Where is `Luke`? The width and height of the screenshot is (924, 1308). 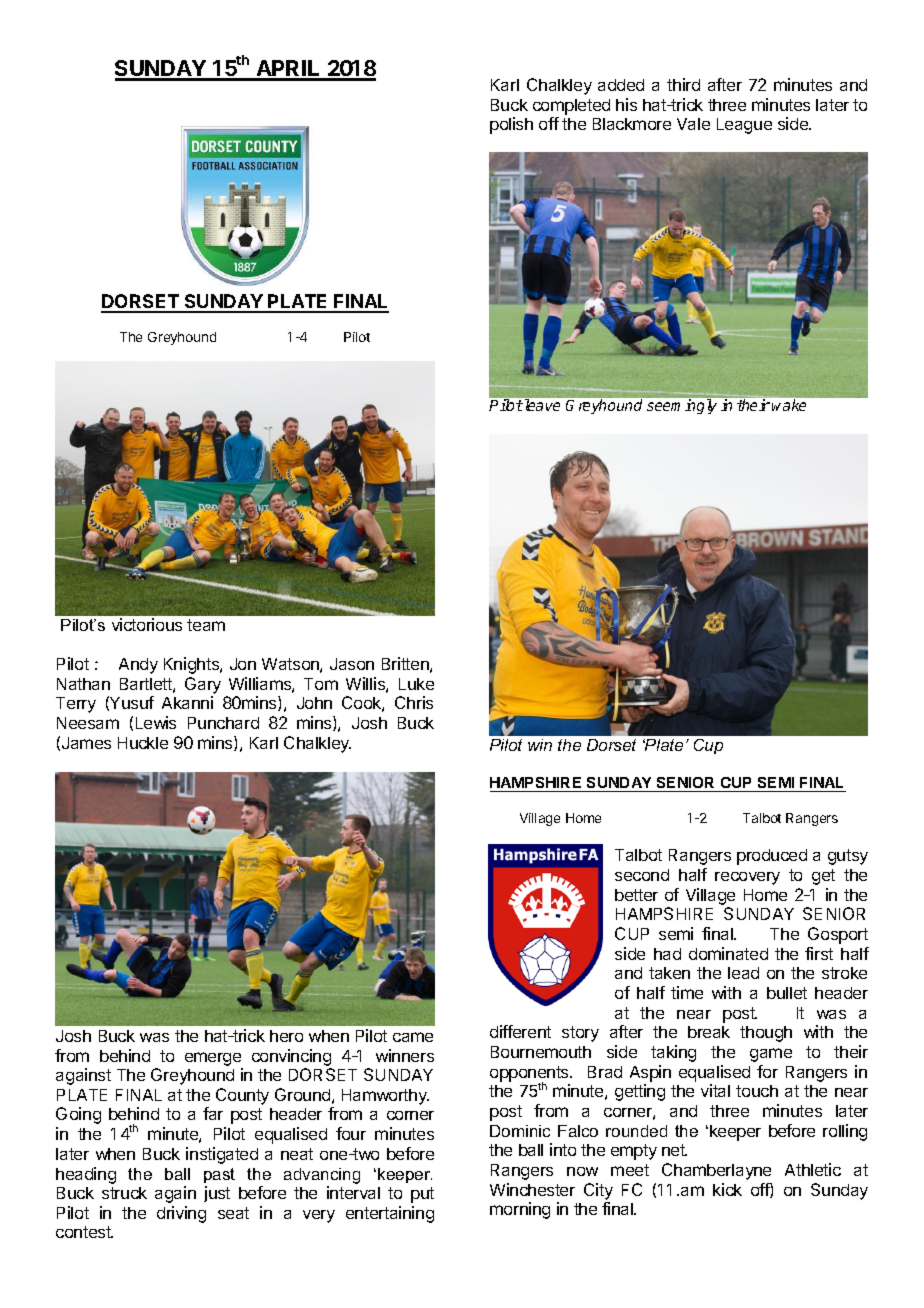 Luke is located at coordinates (416, 684).
